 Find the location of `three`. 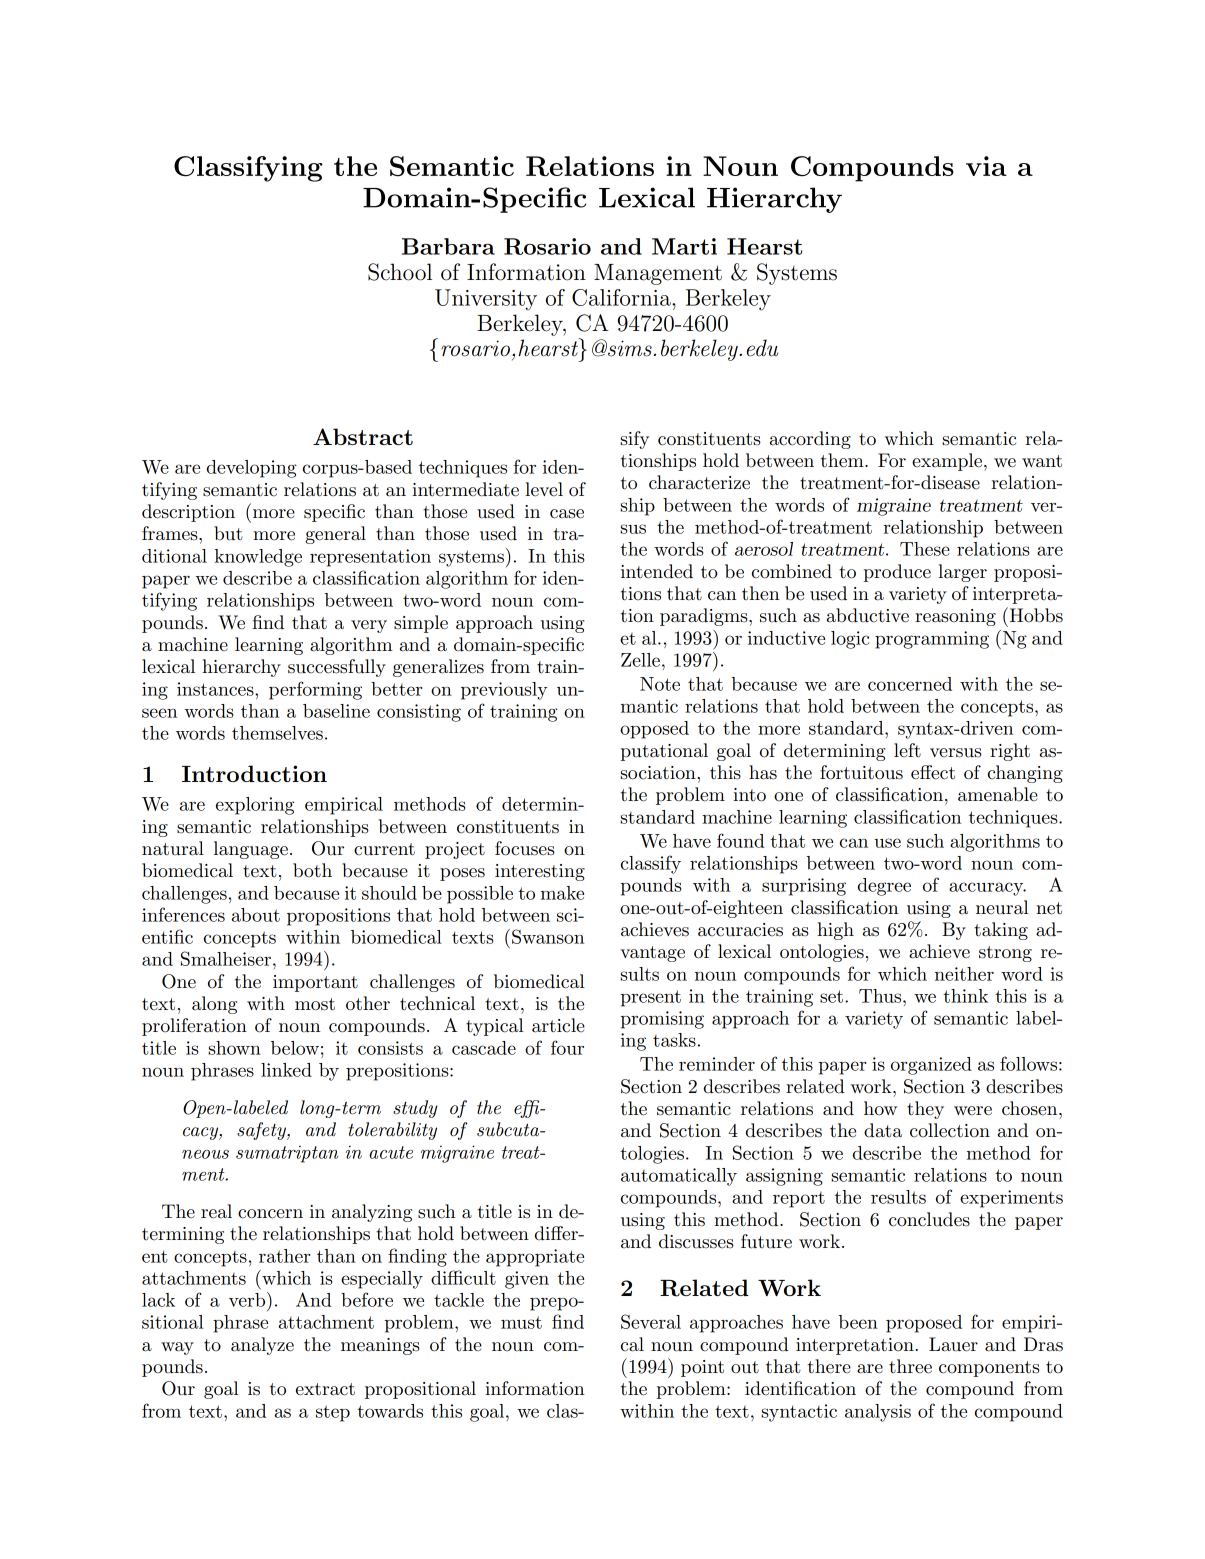

three is located at coordinates (910, 1366).
